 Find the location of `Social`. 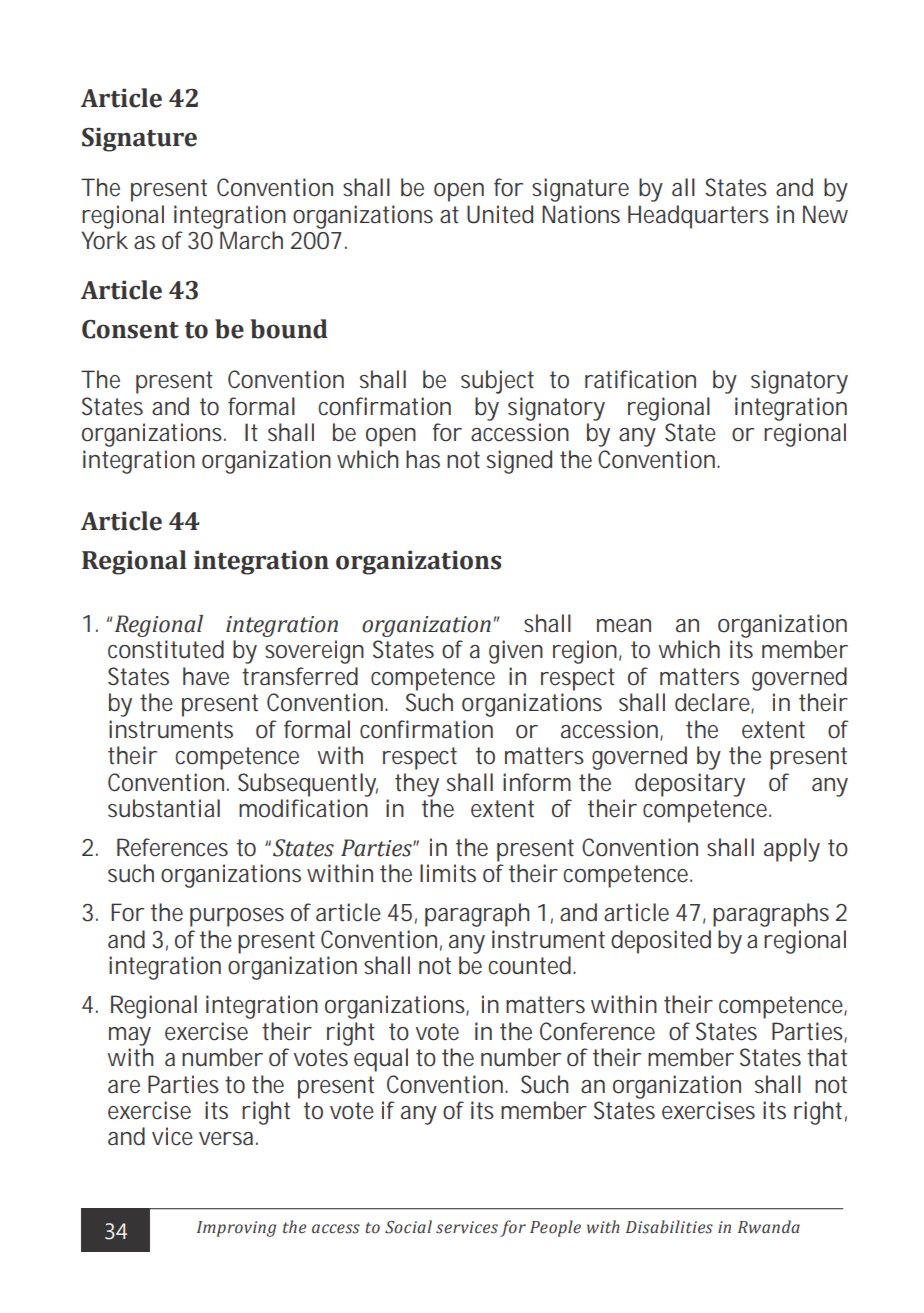

Social is located at coordinates (408, 1227).
